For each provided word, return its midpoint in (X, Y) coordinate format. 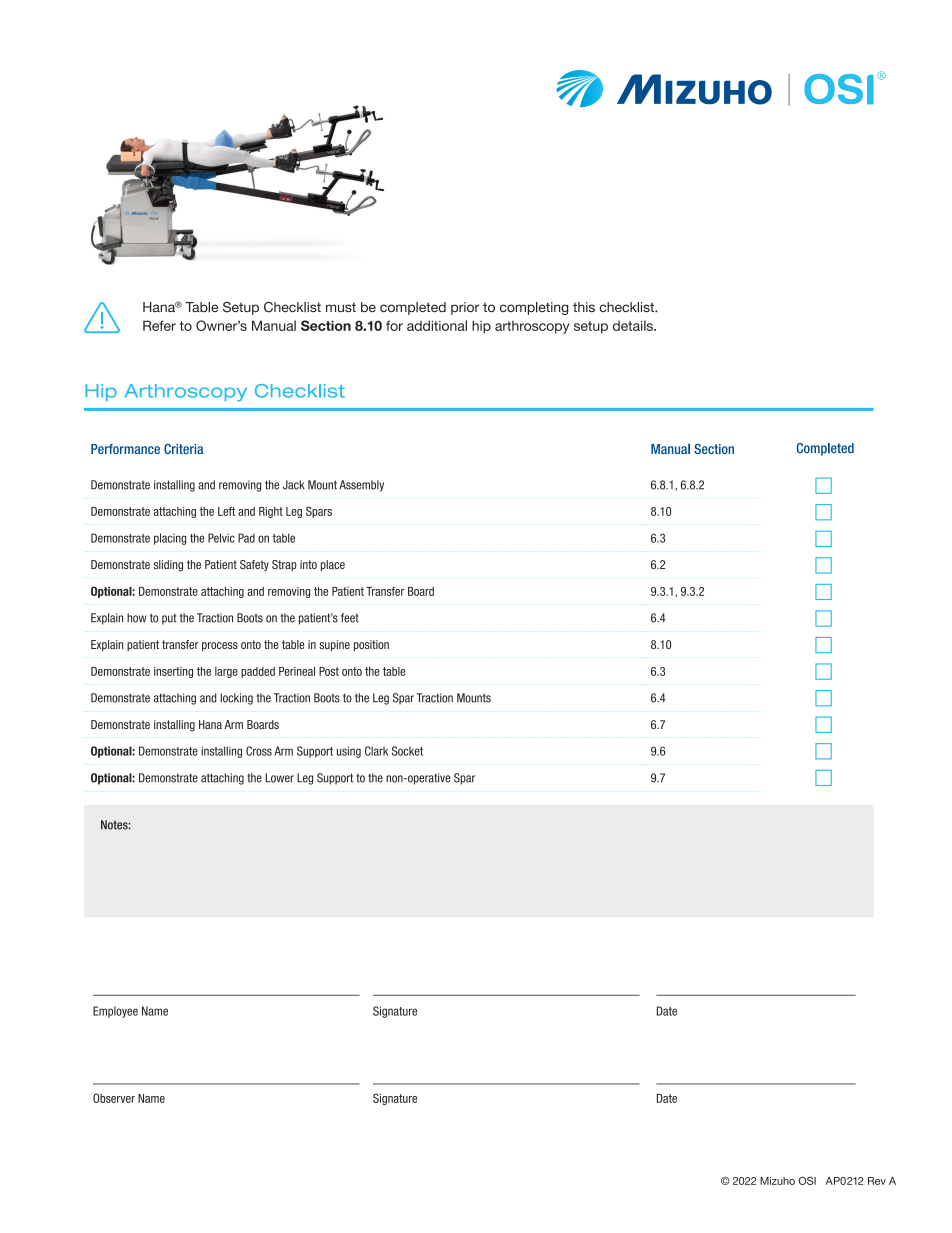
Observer (114, 1098)
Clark (376, 751)
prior (465, 308)
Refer (159, 325)
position (371, 645)
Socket (407, 751)
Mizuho (777, 1181)
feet (350, 618)
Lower (280, 778)
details (634, 325)
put (169, 619)
